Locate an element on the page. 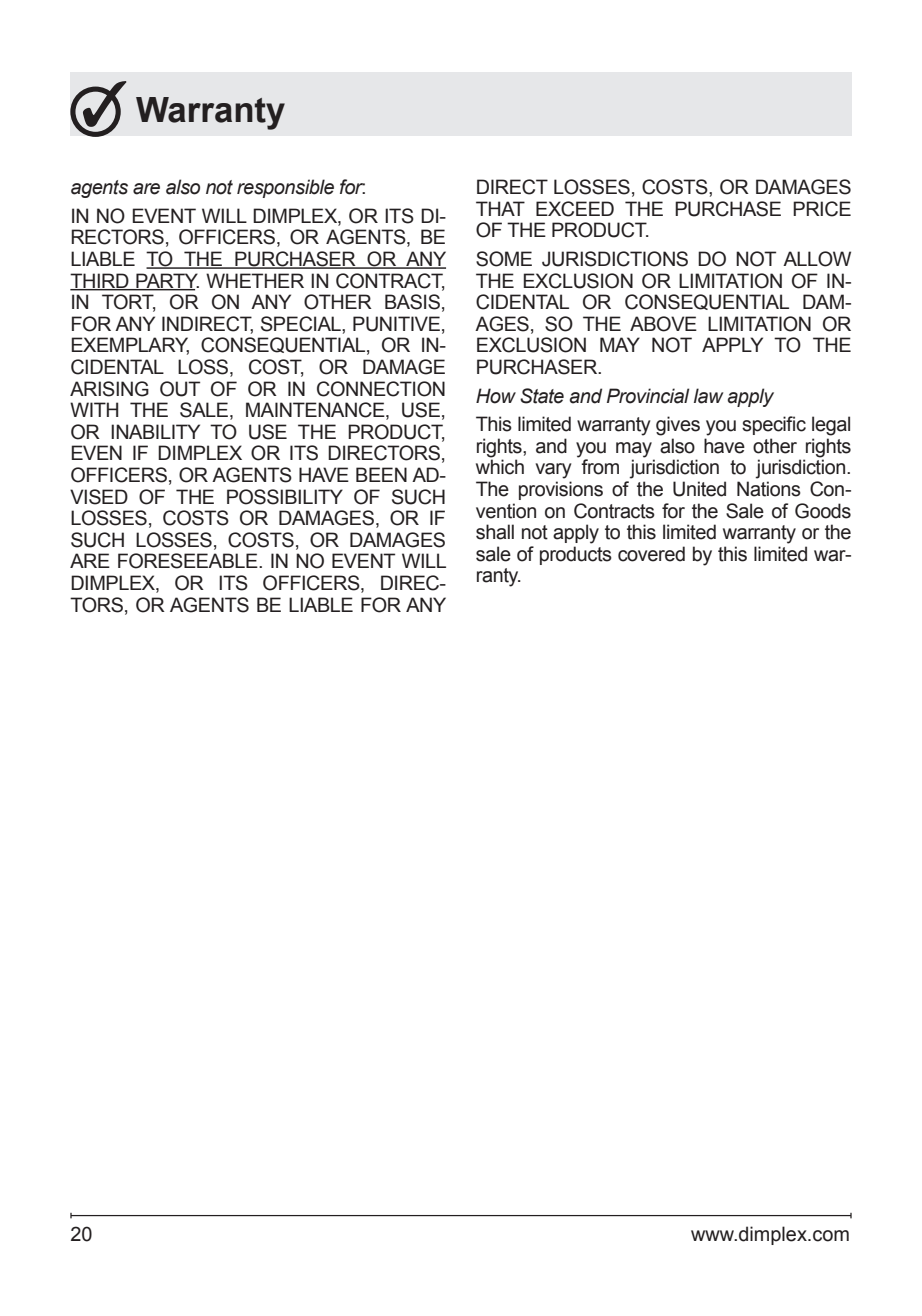  PUNITIVE is located at coordinates (396, 324).
